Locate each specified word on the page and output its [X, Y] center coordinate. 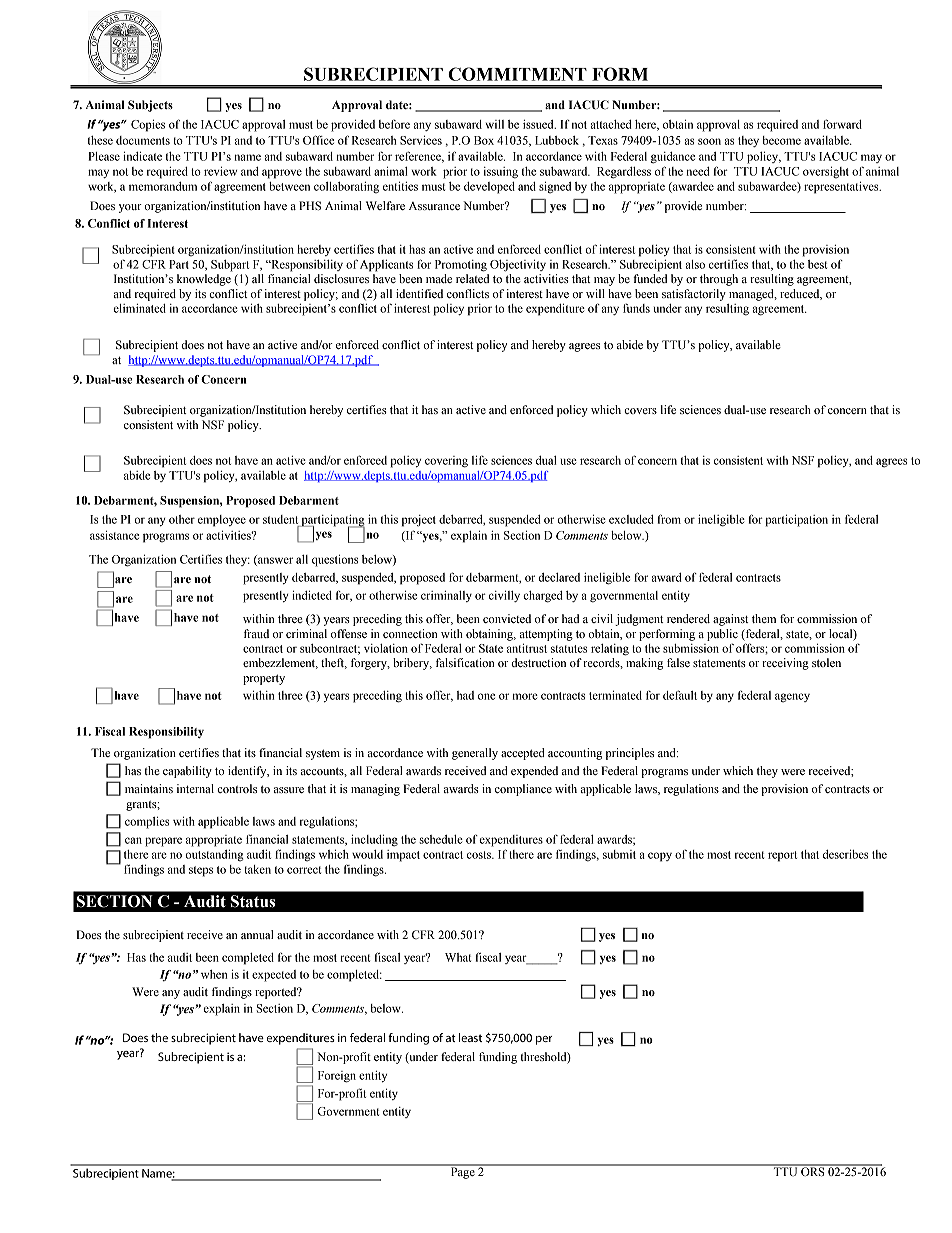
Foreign [337, 1077]
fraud [256, 633]
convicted [507, 618]
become [781, 140]
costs [480, 855]
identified [419, 293]
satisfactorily [694, 295]
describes [845, 854]
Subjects [150, 106]
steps [201, 871]
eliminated [139, 308]
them [764, 618]
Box [484, 140]
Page [462, 1172]
